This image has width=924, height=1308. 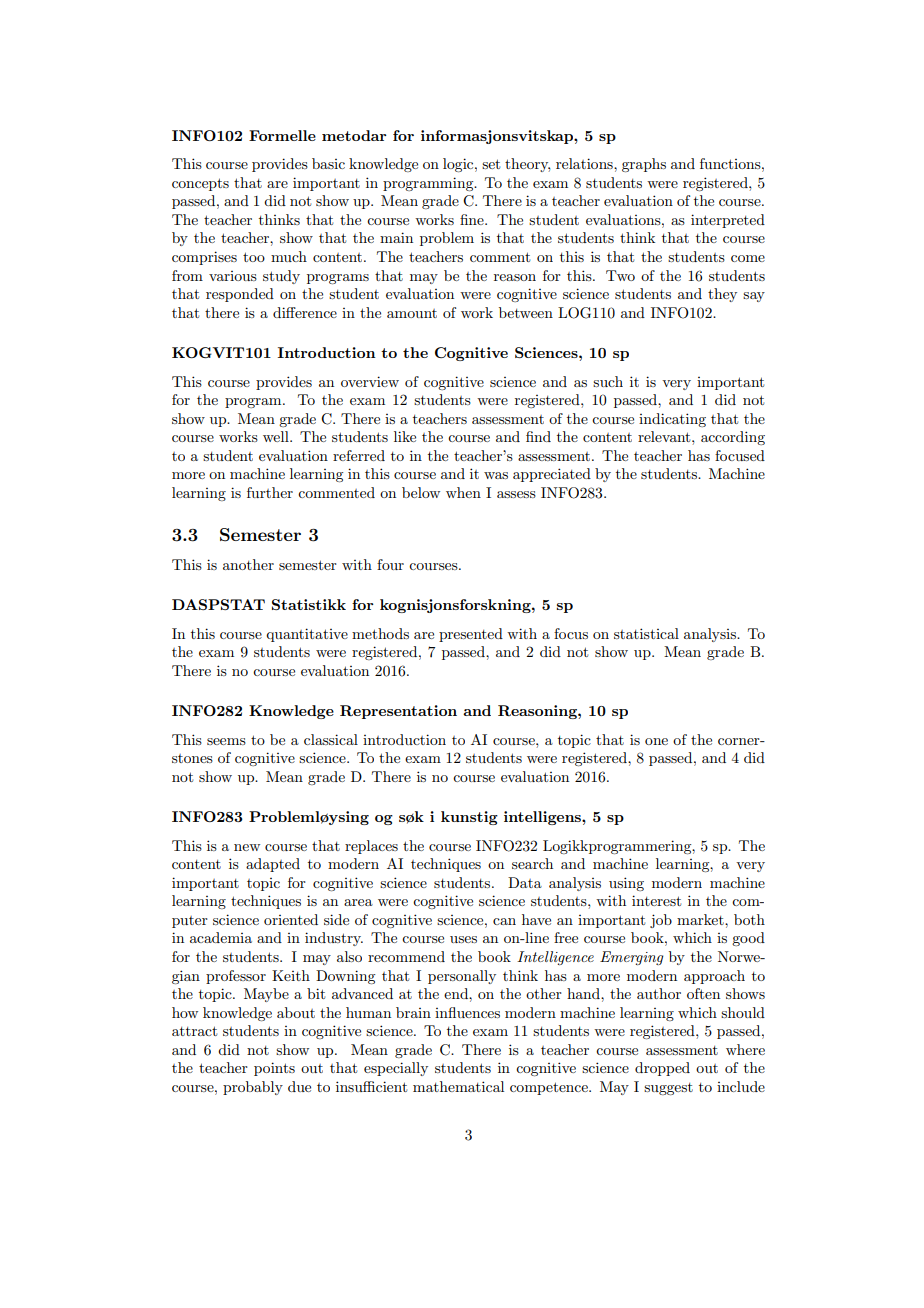 I want to click on Representation, so click(x=398, y=712).
